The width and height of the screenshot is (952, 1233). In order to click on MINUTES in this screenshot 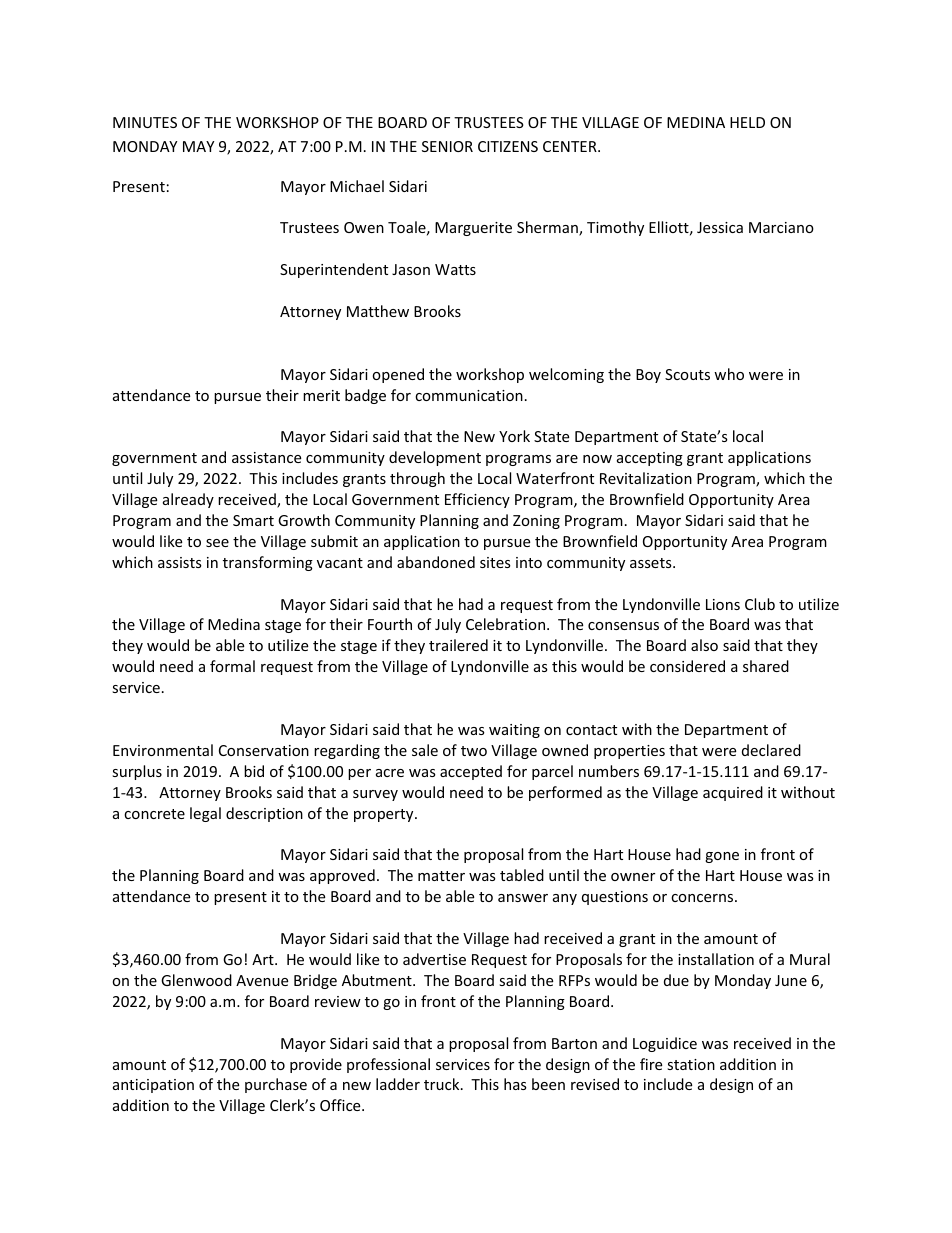, I will do `click(145, 122)`.
